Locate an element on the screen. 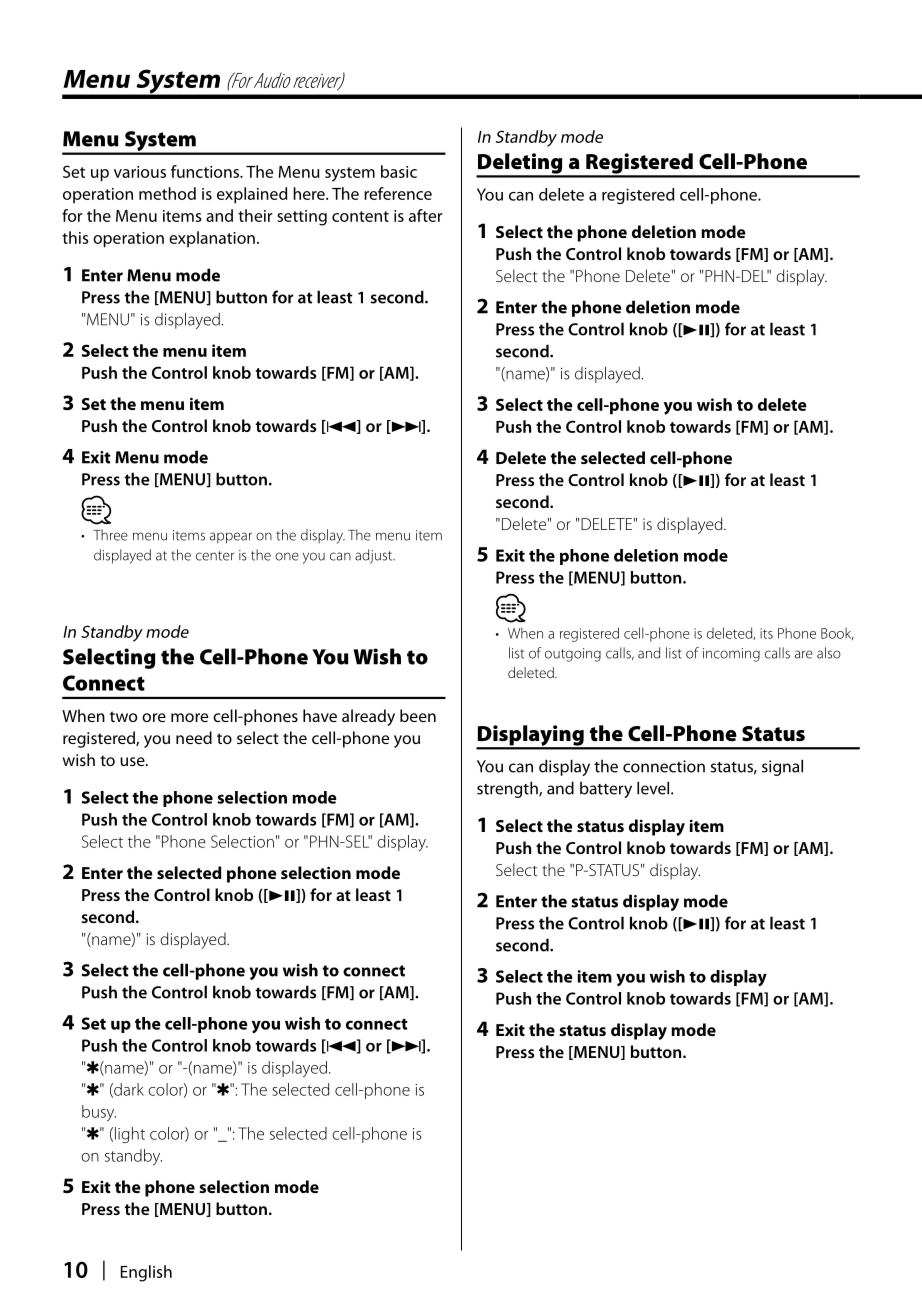  method is located at coordinates (167, 193).
